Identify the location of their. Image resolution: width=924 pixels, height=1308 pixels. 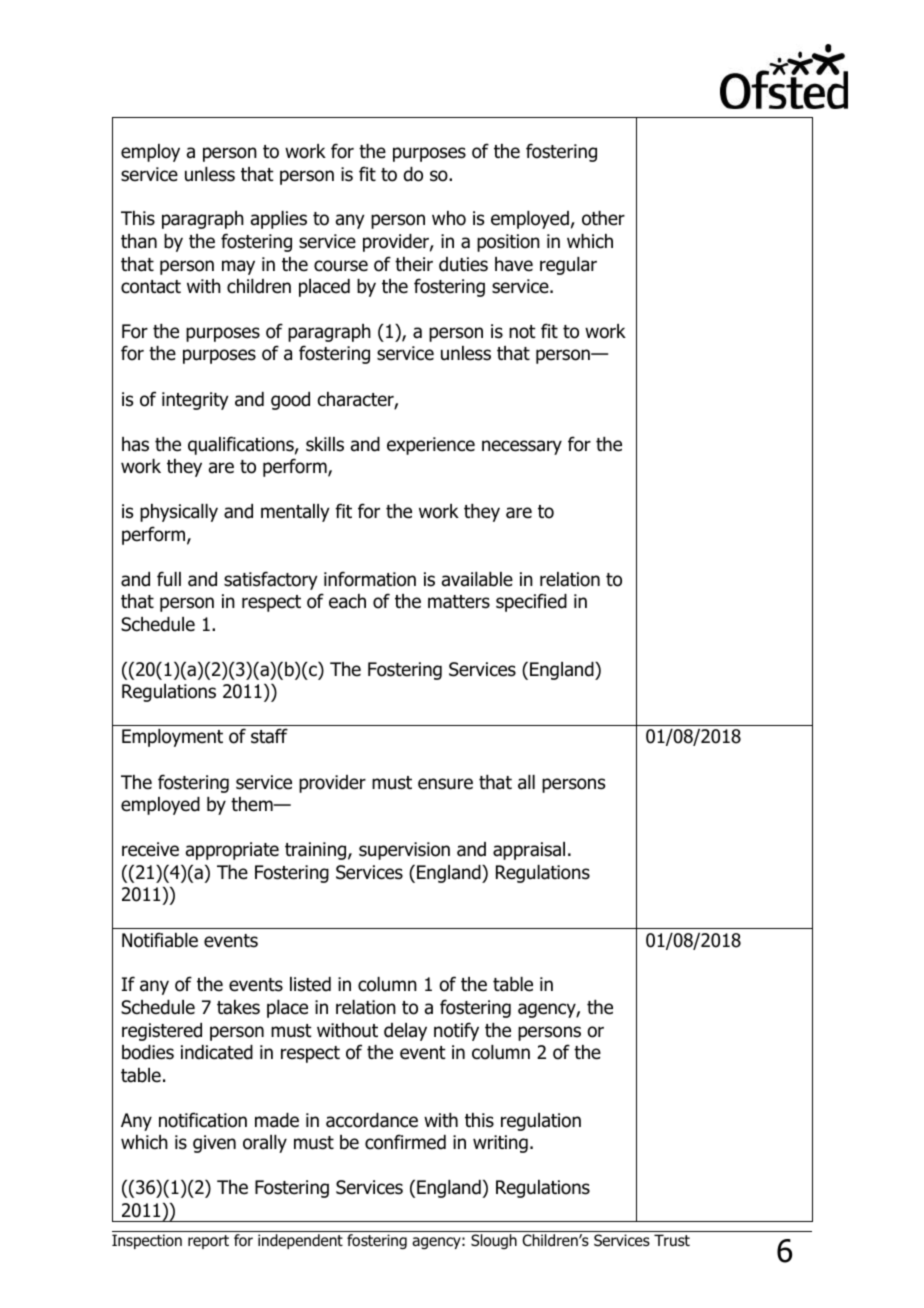
(414, 264).
